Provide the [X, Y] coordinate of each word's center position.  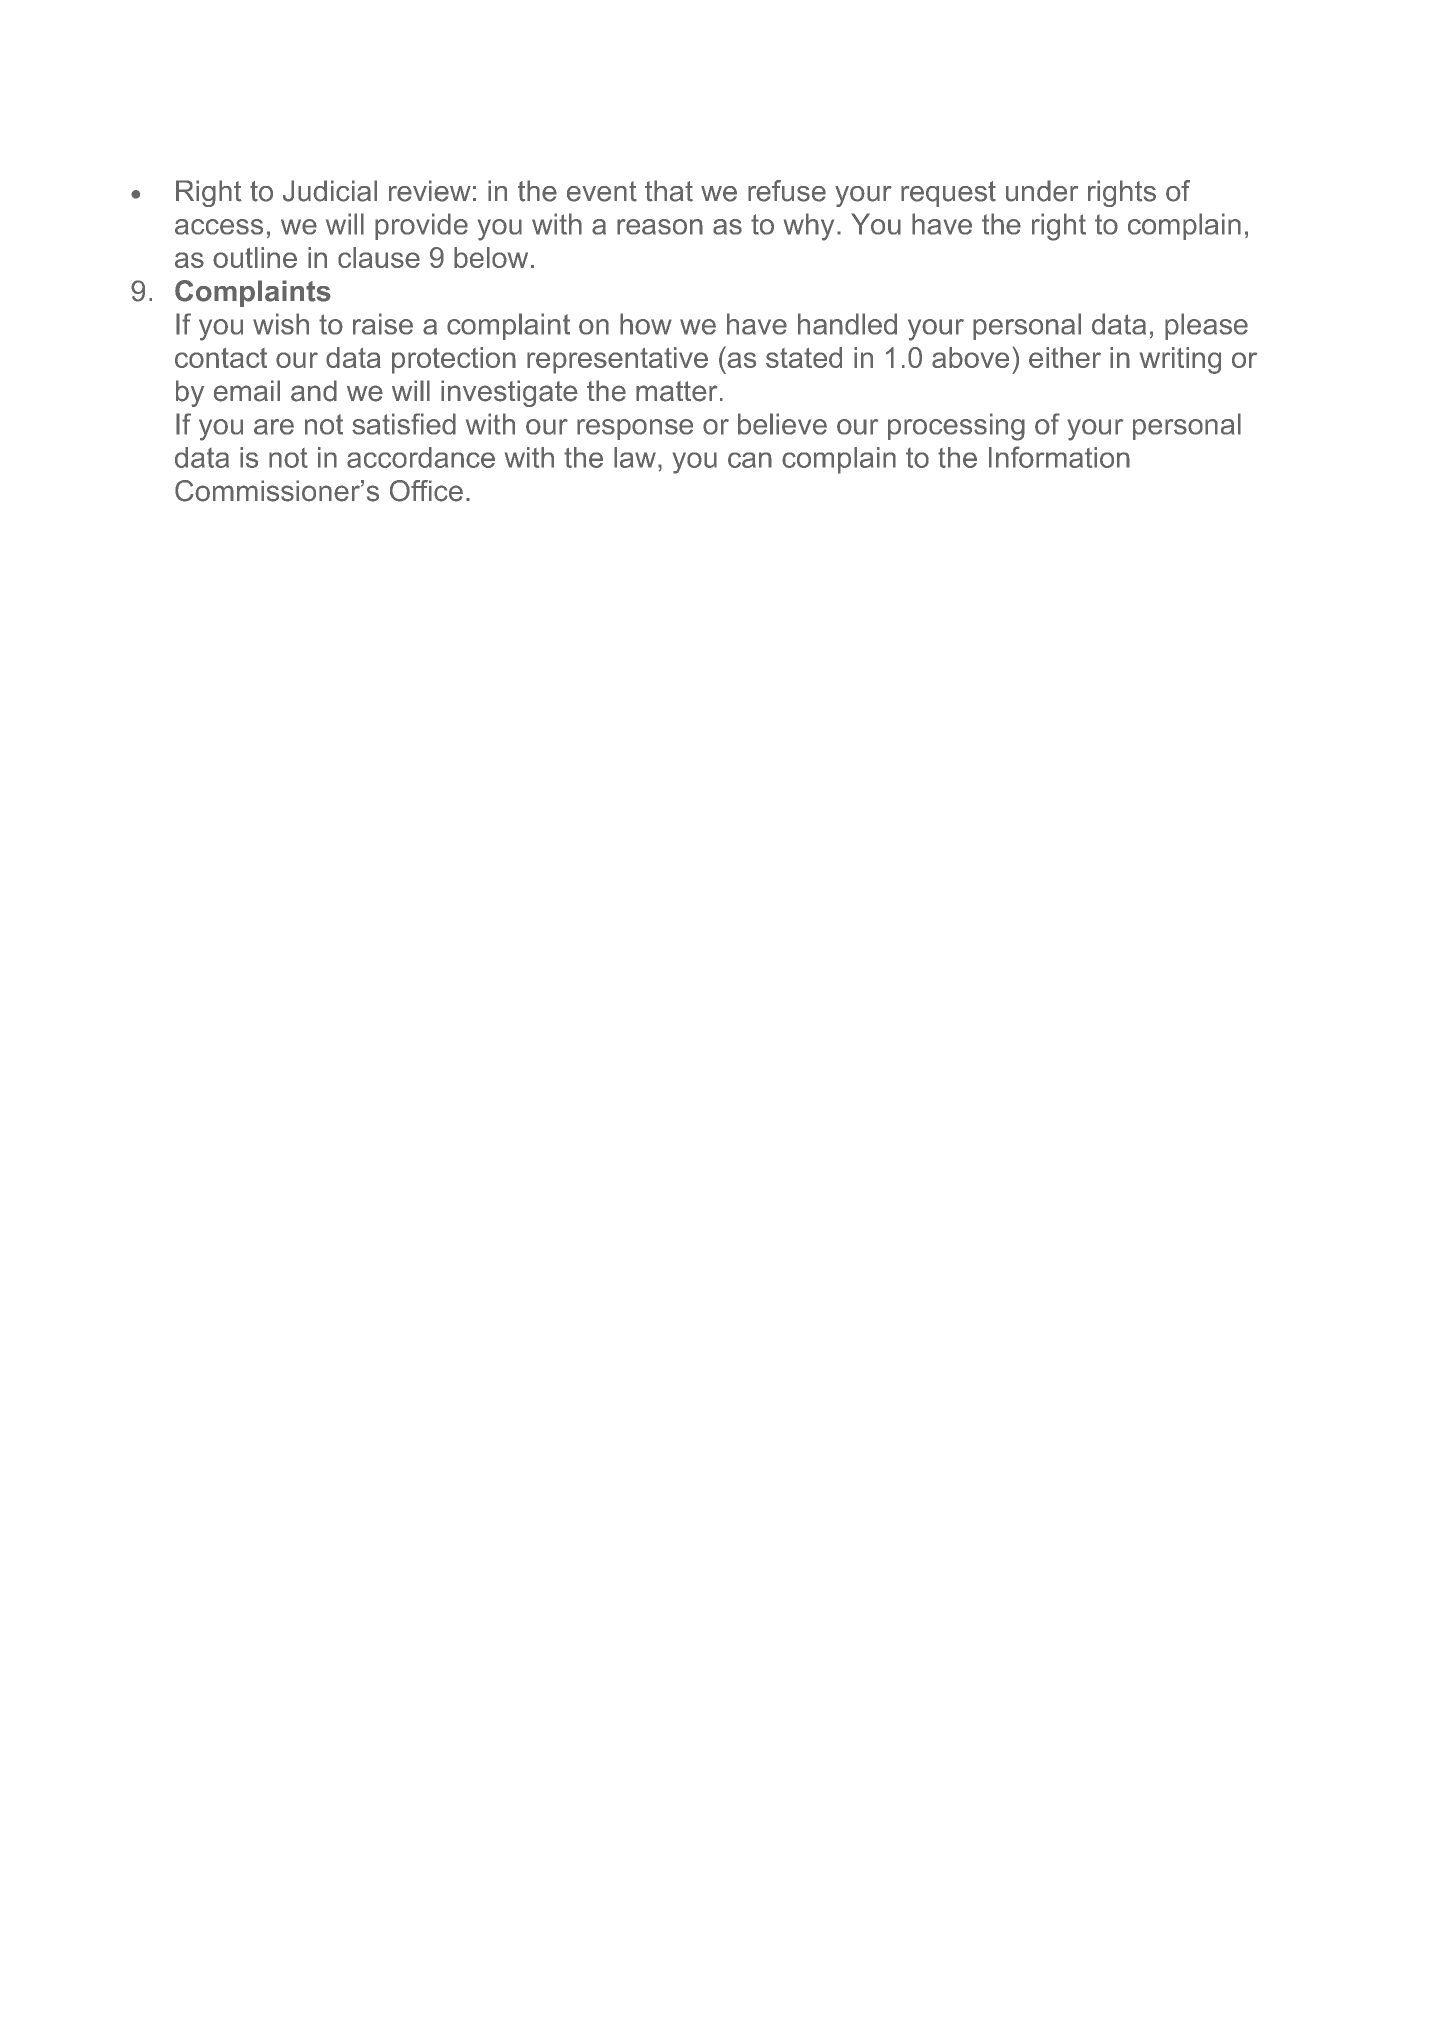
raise [383, 324]
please [1206, 326]
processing [956, 427]
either [1065, 357]
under [1042, 191]
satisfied [404, 424]
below [491, 257]
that [669, 191]
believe [782, 424]
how [646, 324]
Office [426, 491]
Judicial [330, 191]
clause [379, 257]
